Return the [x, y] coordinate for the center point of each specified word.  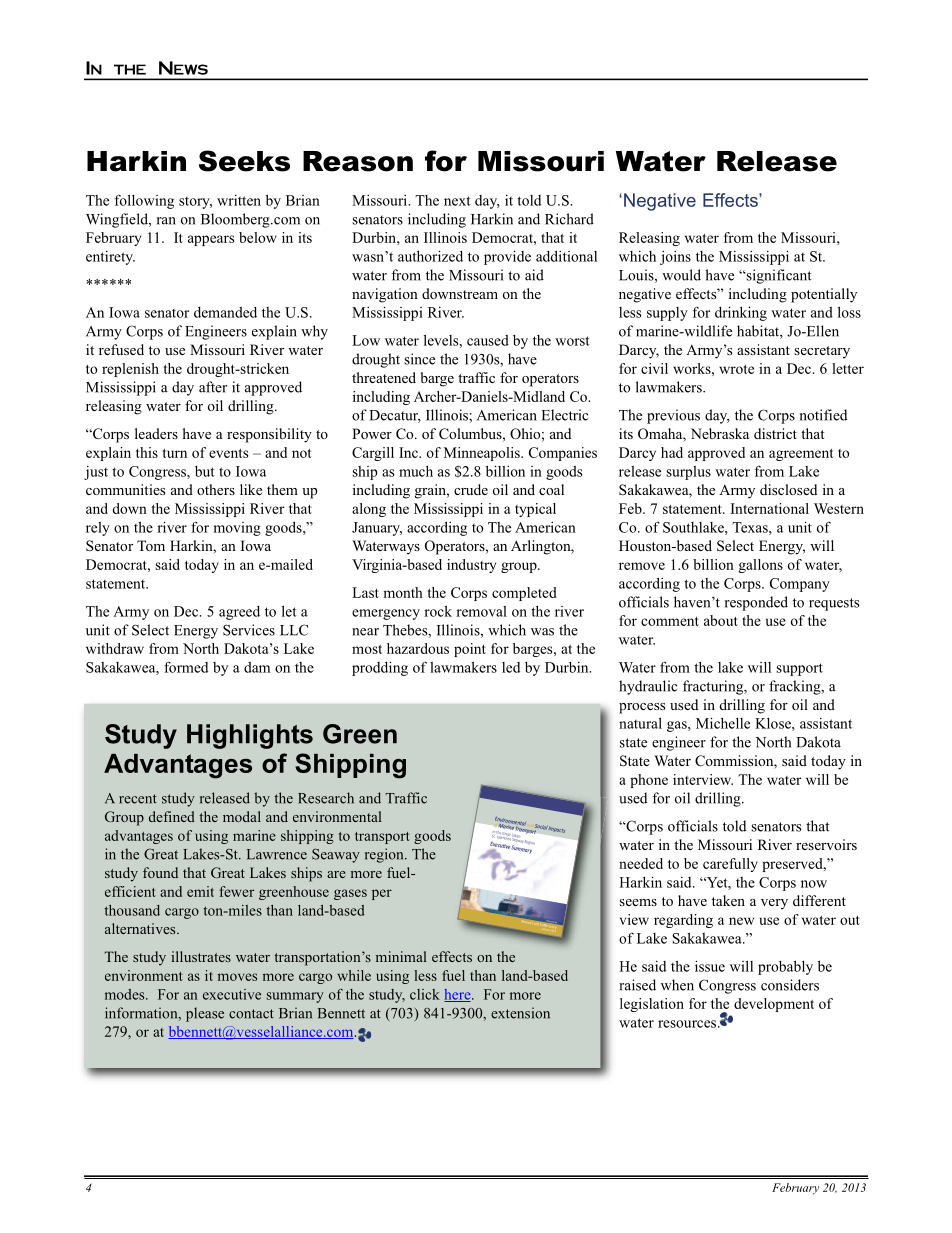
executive [232, 994]
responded [756, 603]
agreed [239, 613]
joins [675, 258]
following [144, 201]
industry [471, 566]
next [457, 201]
